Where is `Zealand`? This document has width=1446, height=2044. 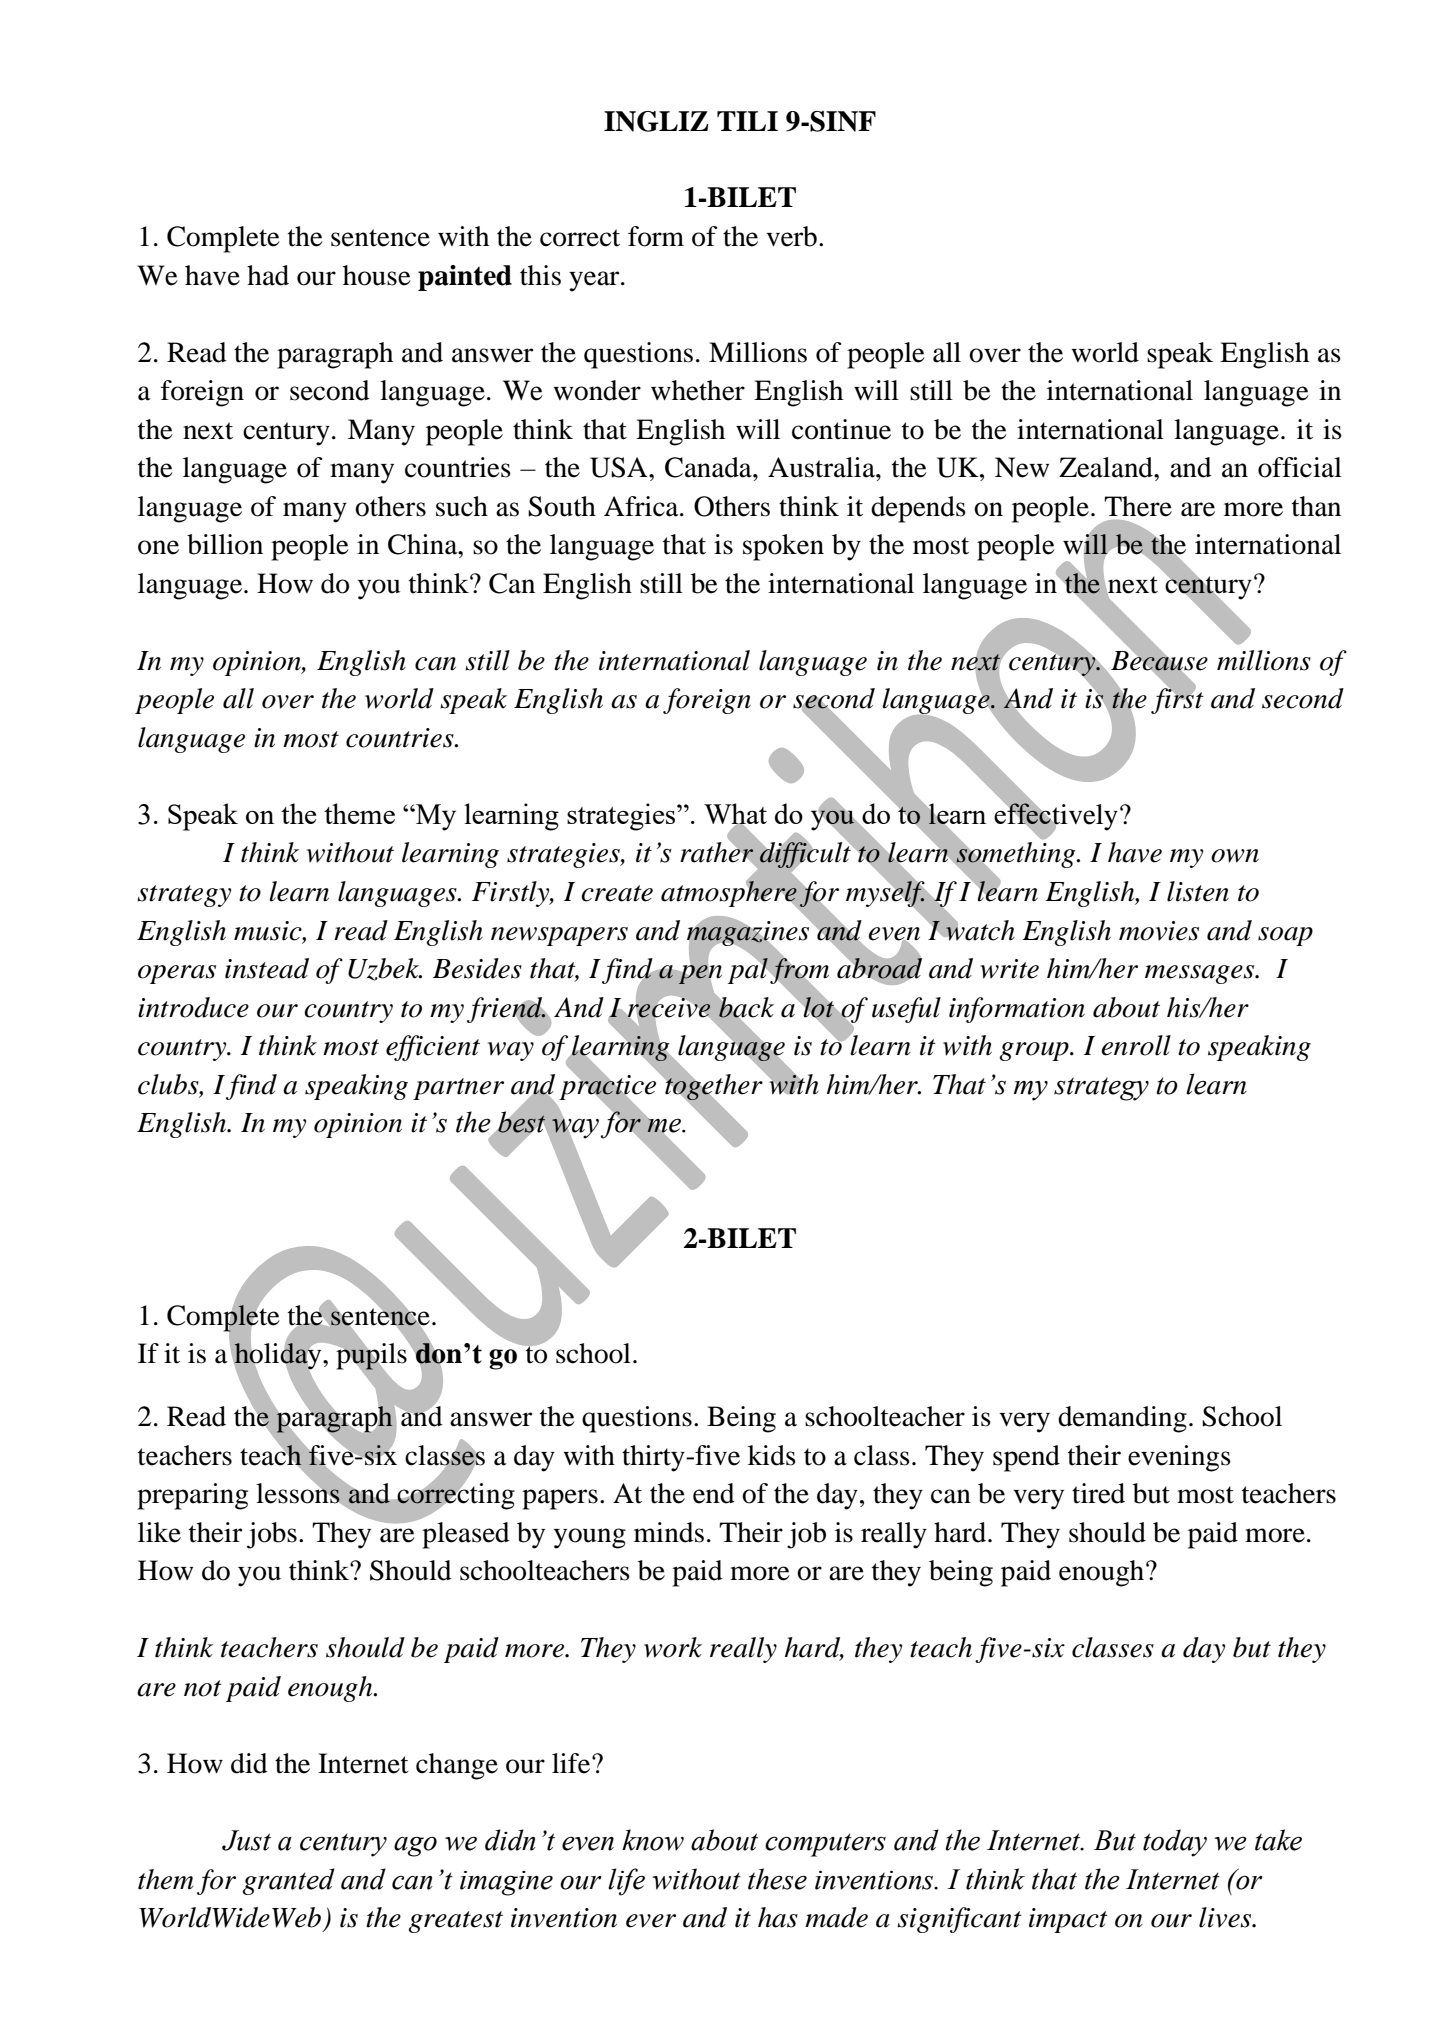 Zealand is located at coordinates (1107, 467).
